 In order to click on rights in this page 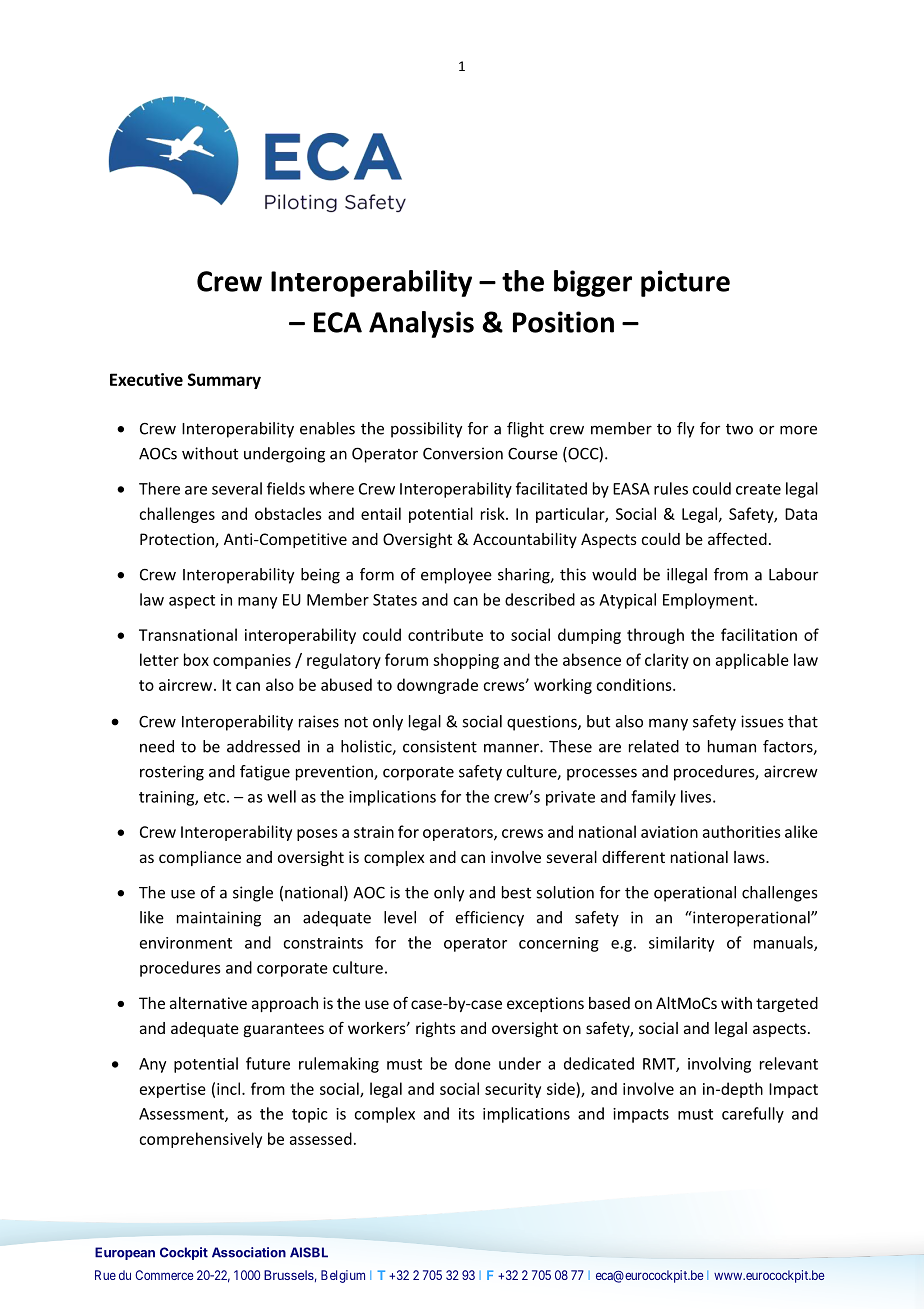, I will do `click(436, 1029)`.
